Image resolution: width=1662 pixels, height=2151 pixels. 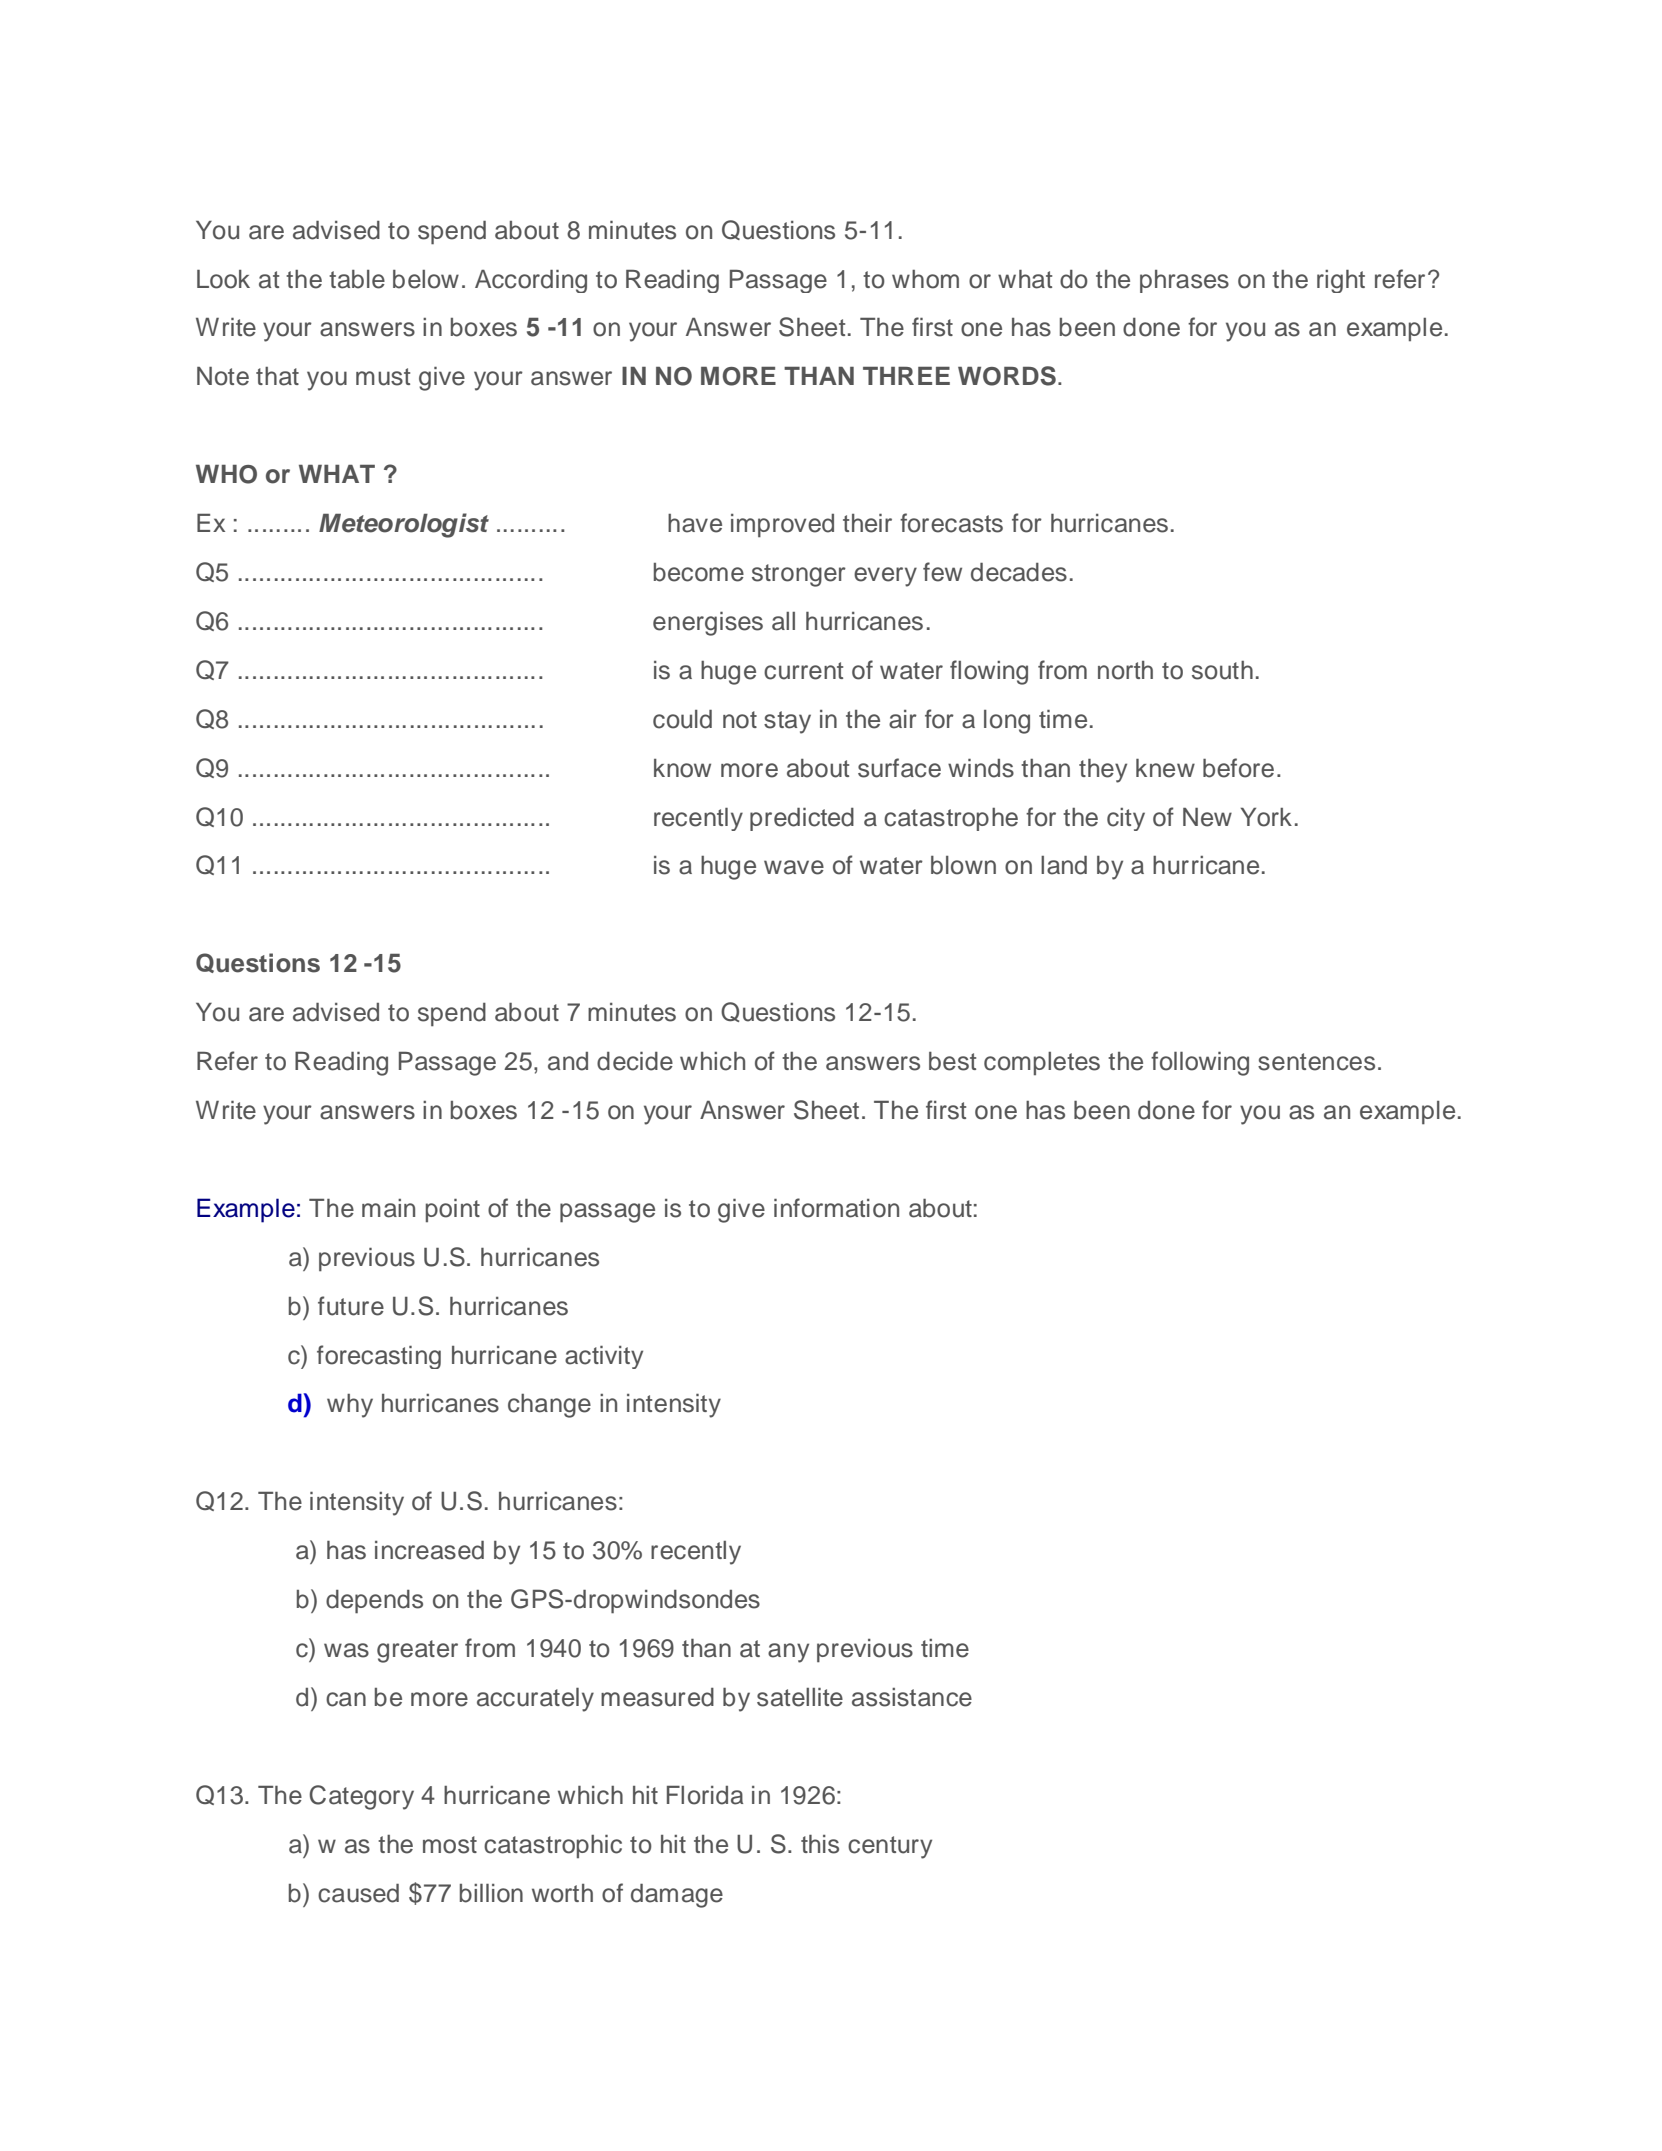 I want to click on why, so click(x=350, y=1406).
